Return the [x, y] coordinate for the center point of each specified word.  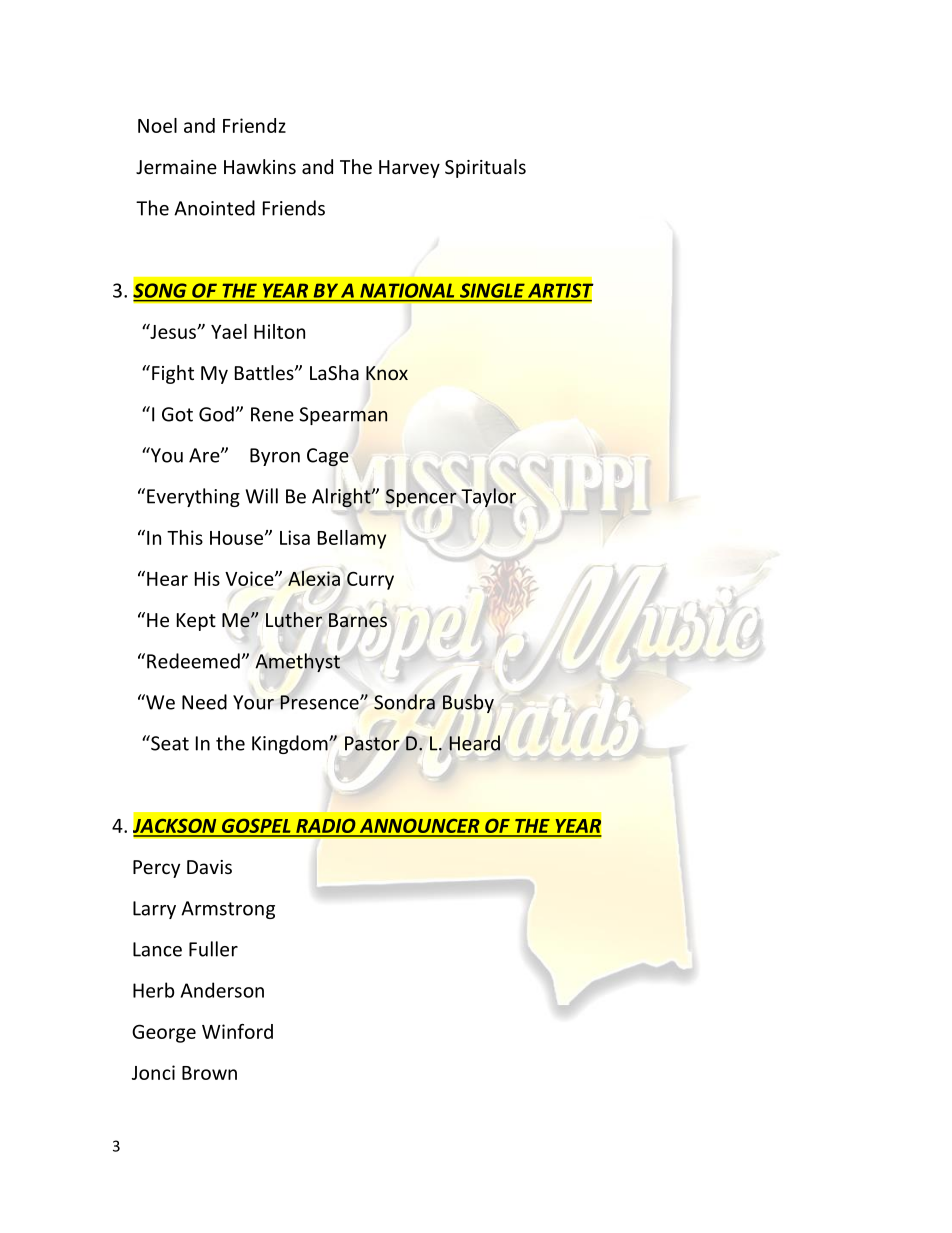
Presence [320, 702]
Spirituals [485, 168]
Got [177, 414]
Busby [468, 703]
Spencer [421, 498]
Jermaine [176, 167]
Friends [294, 208]
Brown [209, 1073]
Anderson [222, 990]
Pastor [372, 743]
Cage [328, 457]
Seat [169, 743]
